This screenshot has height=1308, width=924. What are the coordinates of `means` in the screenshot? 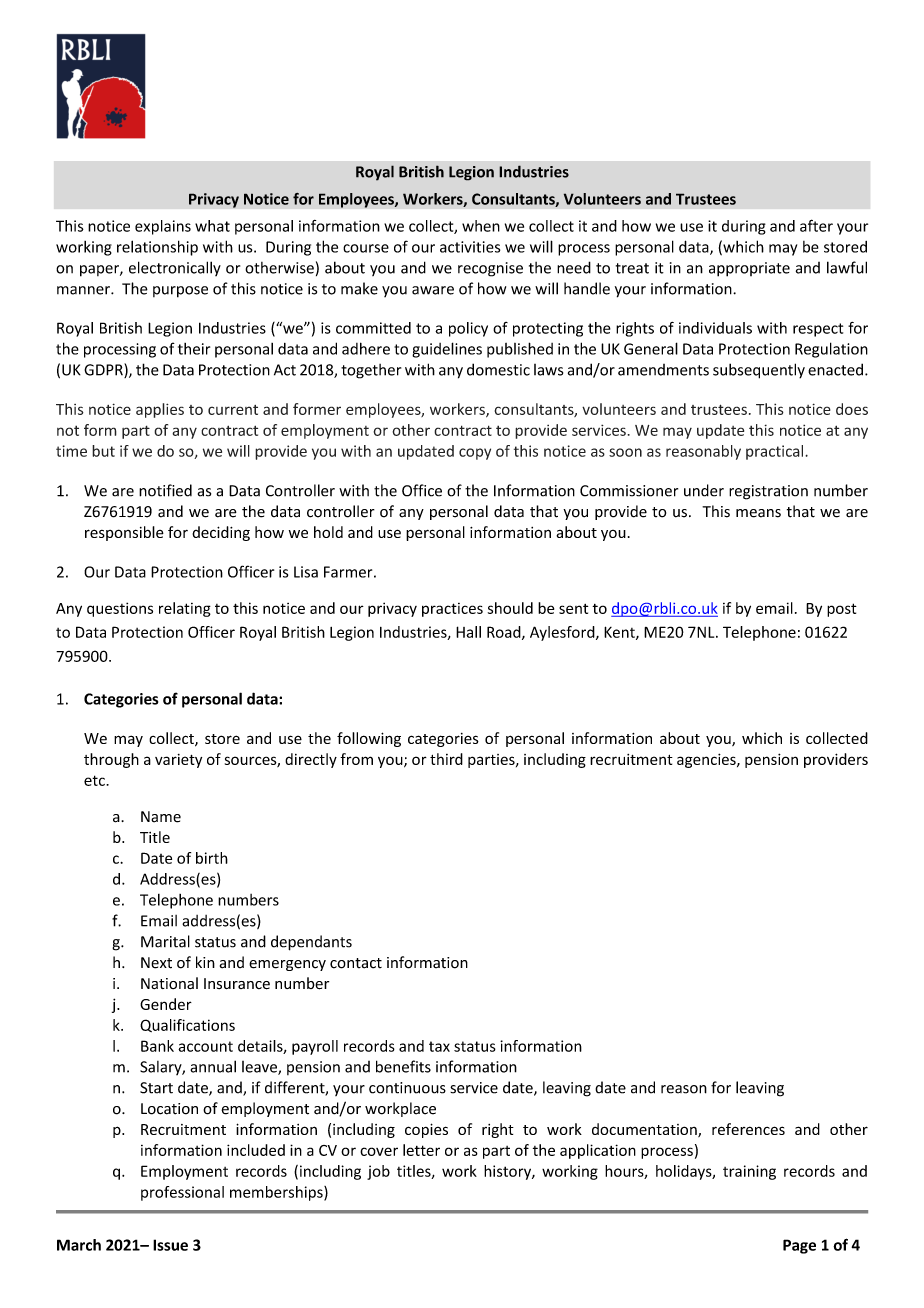 It's located at (758, 513).
